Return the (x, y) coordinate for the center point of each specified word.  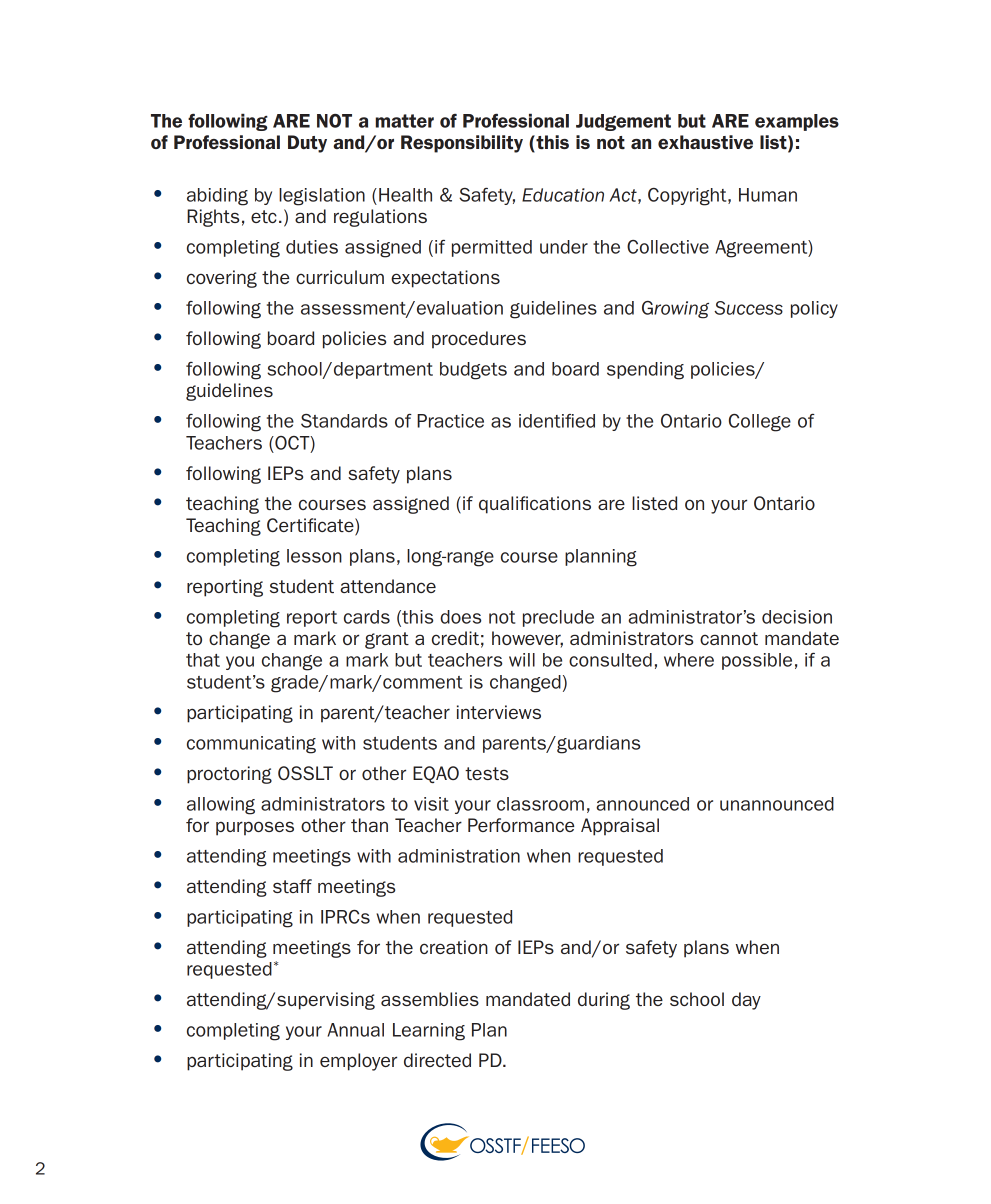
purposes (255, 828)
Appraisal (620, 827)
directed (437, 1060)
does (460, 617)
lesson (314, 556)
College (760, 423)
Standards (344, 421)
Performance (521, 825)
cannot (729, 638)
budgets (473, 371)
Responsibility (462, 144)
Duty (307, 144)
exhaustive (705, 142)
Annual (355, 1030)
